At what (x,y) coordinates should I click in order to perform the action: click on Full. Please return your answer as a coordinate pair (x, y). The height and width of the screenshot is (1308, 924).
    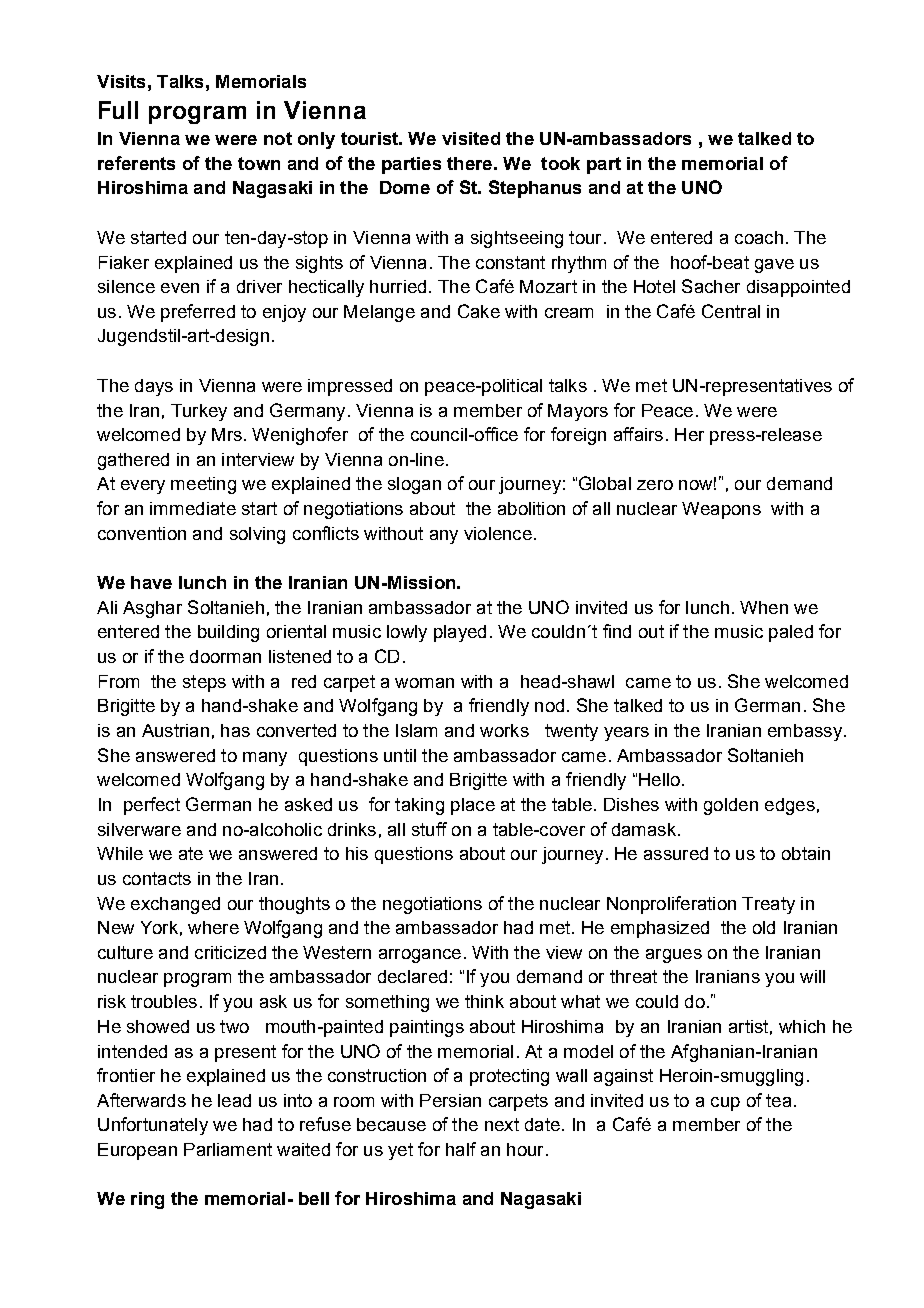
    Looking at the image, I should click on (118, 110).
